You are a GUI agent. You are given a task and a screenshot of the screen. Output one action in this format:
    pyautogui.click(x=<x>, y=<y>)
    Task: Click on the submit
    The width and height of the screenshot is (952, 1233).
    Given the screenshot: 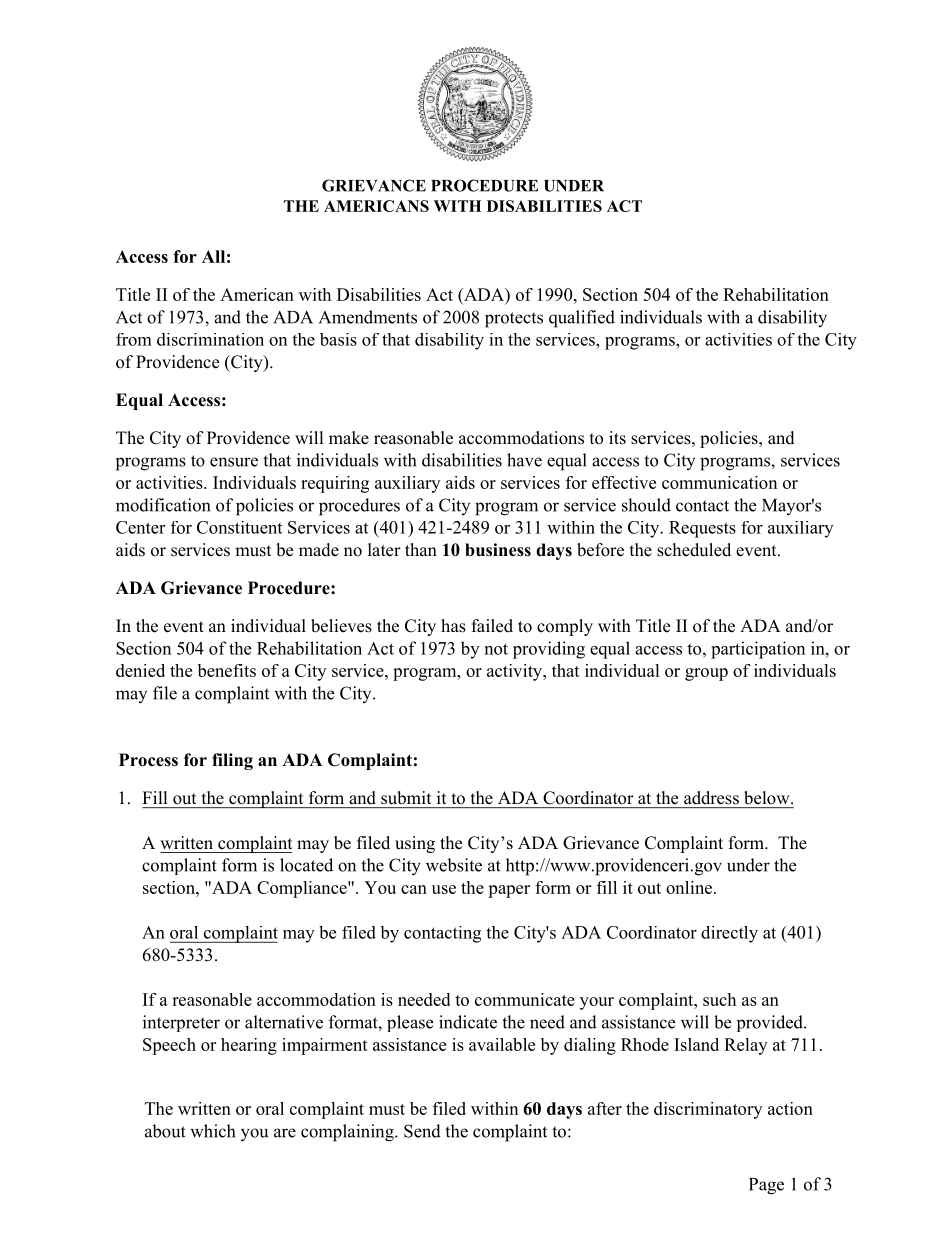 What is the action you would take?
    pyautogui.click(x=406, y=797)
